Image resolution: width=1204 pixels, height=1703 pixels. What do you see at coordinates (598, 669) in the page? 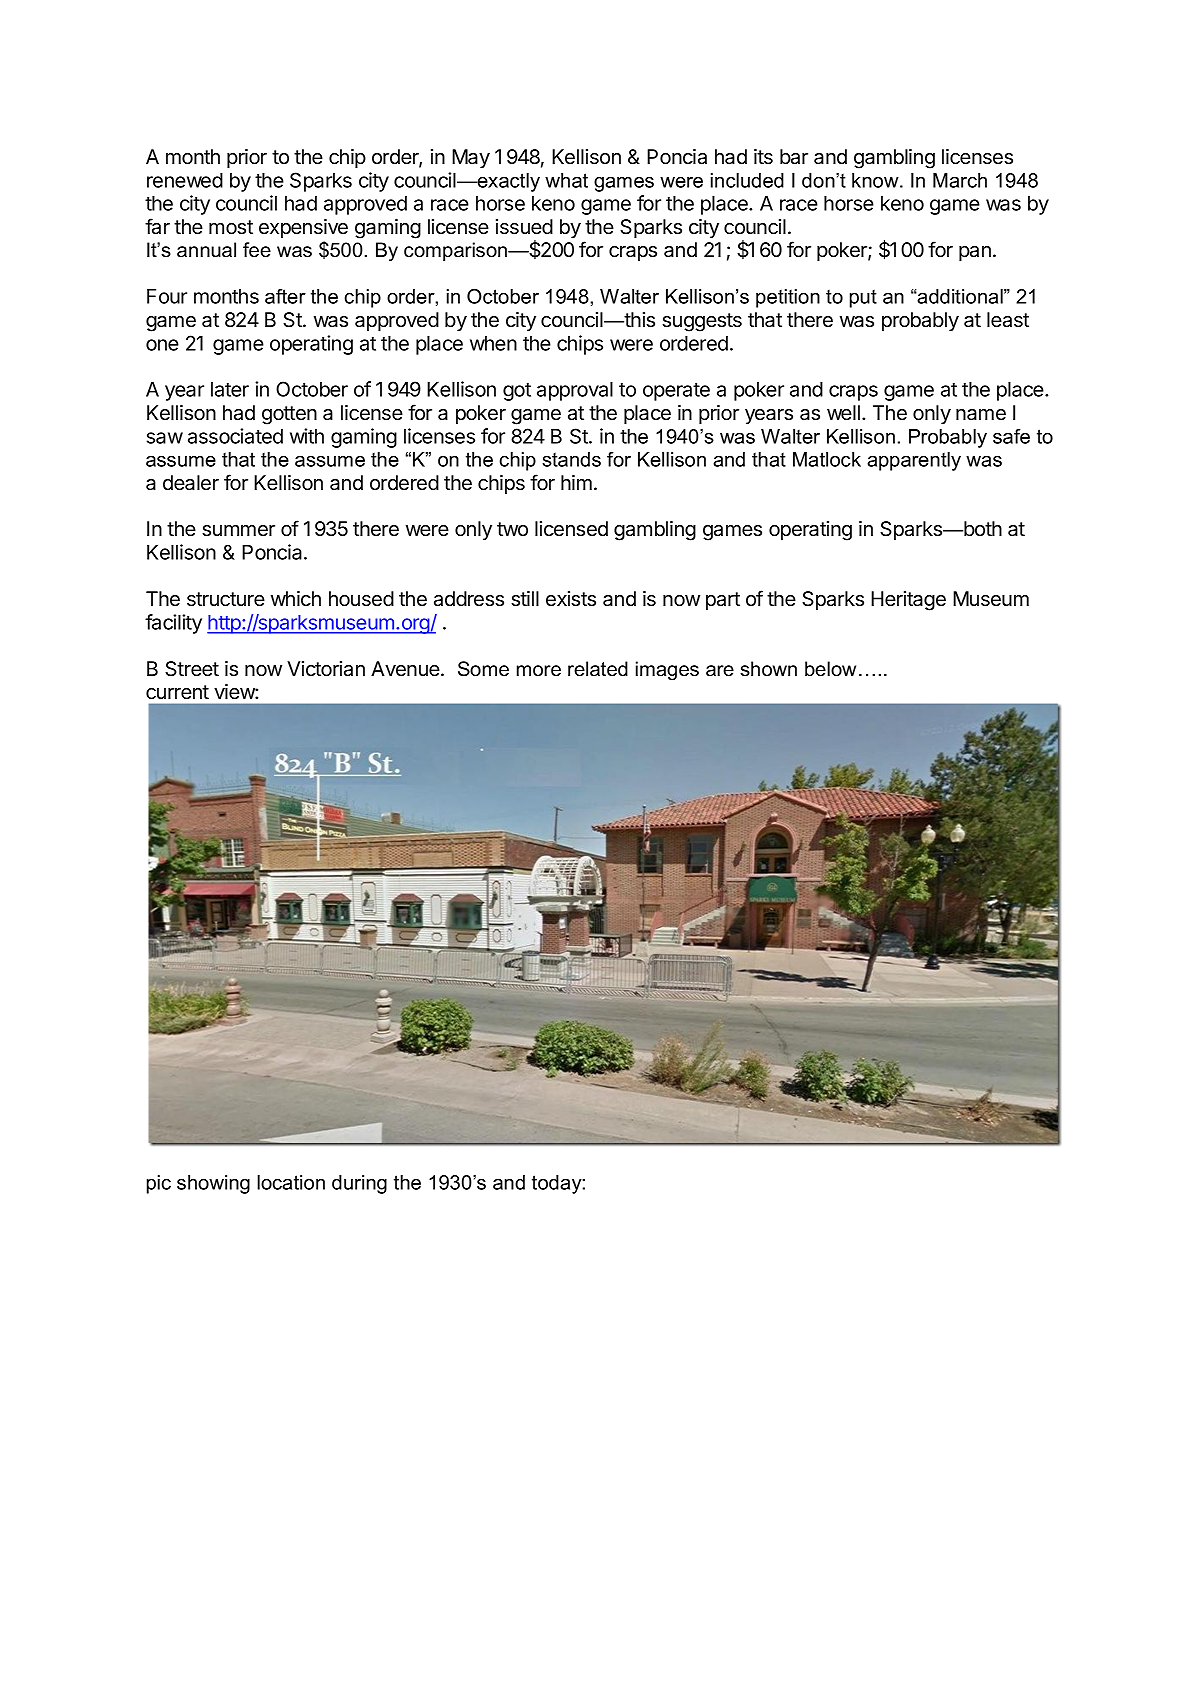
I see `related` at bounding box center [598, 669].
